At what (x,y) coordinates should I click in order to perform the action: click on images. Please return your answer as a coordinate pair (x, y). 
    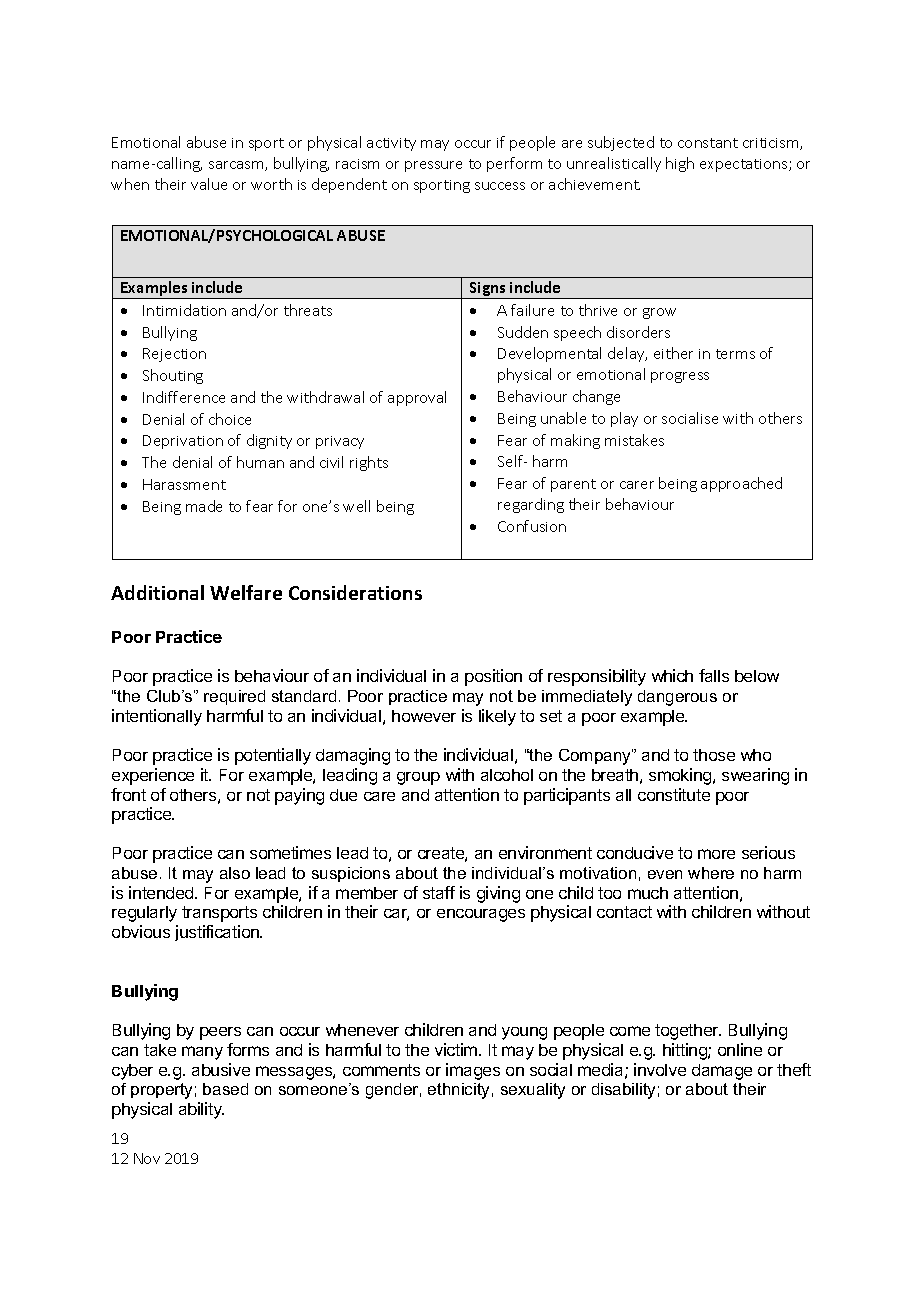
    Looking at the image, I should click on (473, 1071).
